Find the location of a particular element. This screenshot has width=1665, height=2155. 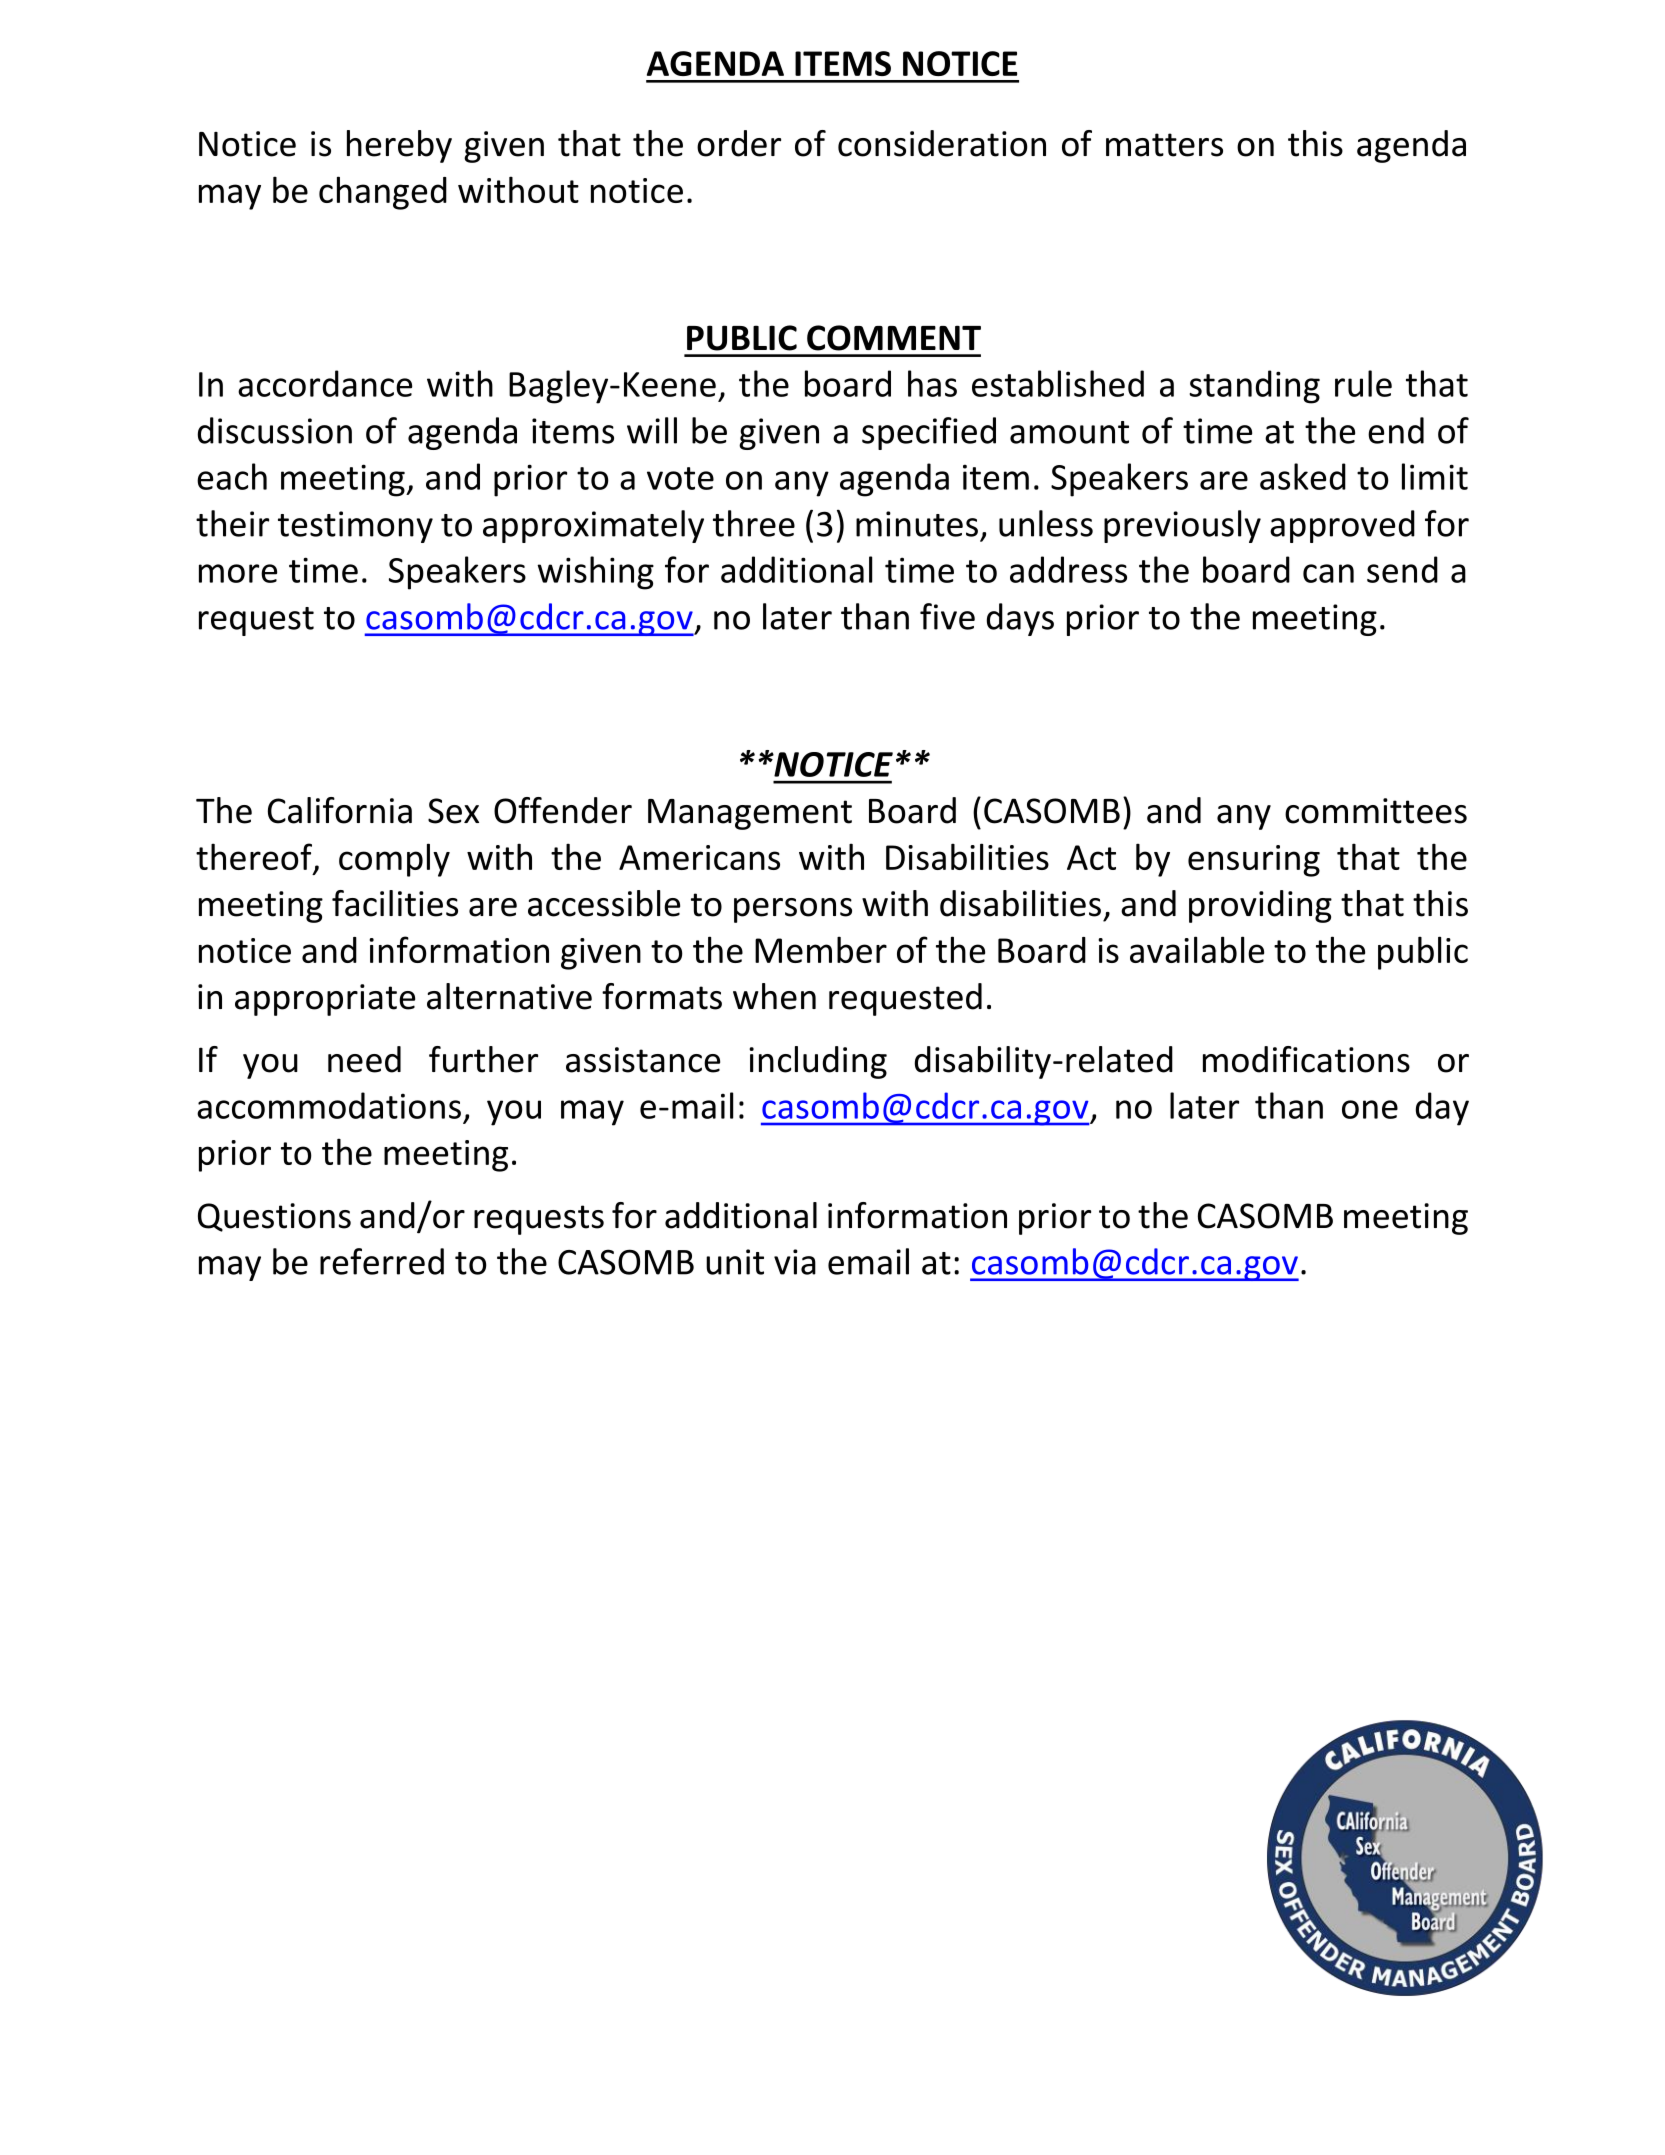

referred is located at coordinates (382, 1261).
